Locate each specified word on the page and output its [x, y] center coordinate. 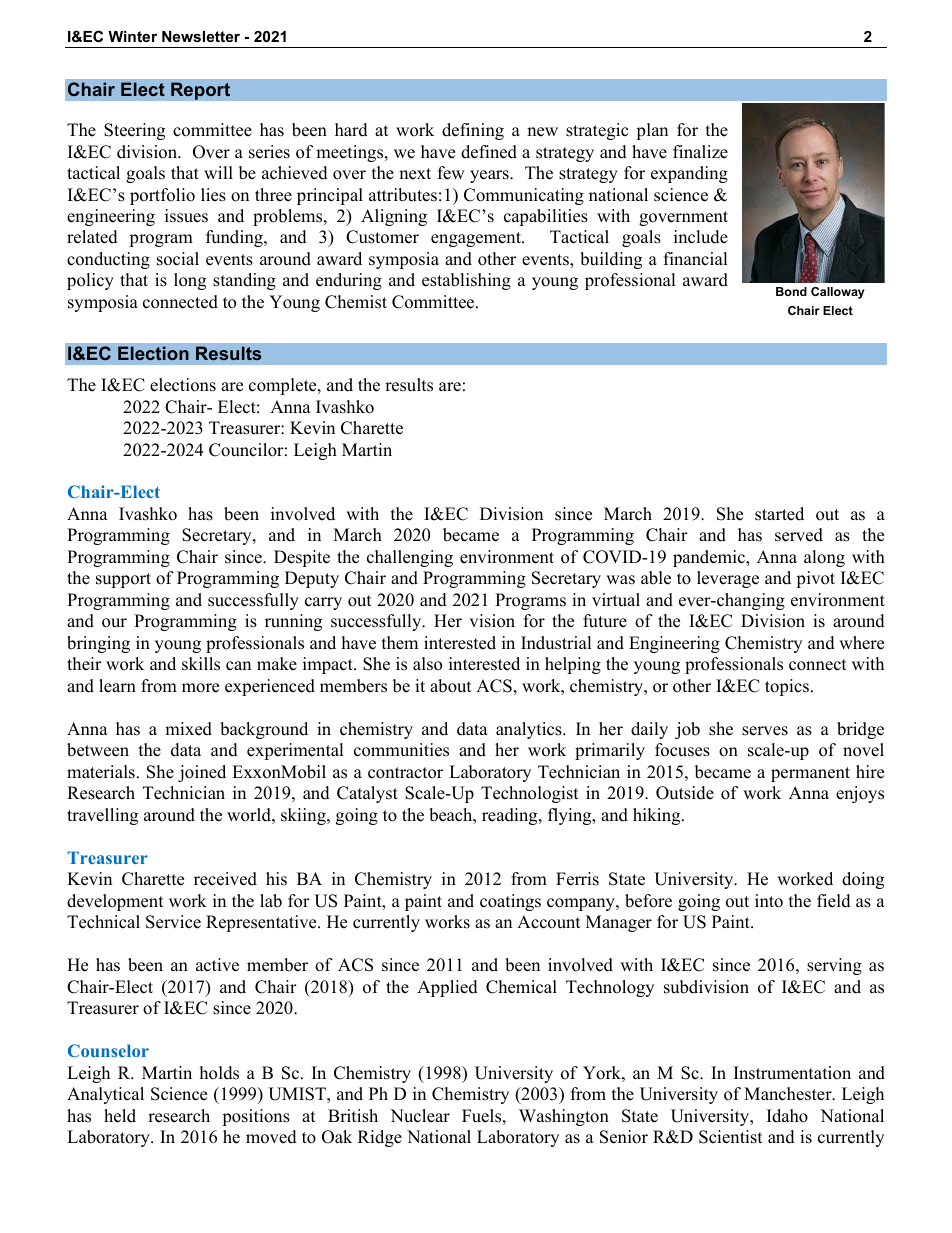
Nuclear [420, 1116]
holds [219, 1073]
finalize [700, 152]
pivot [815, 579]
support [123, 580]
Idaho [787, 1116]
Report [200, 91]
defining [473, 131]
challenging [410, 558]
